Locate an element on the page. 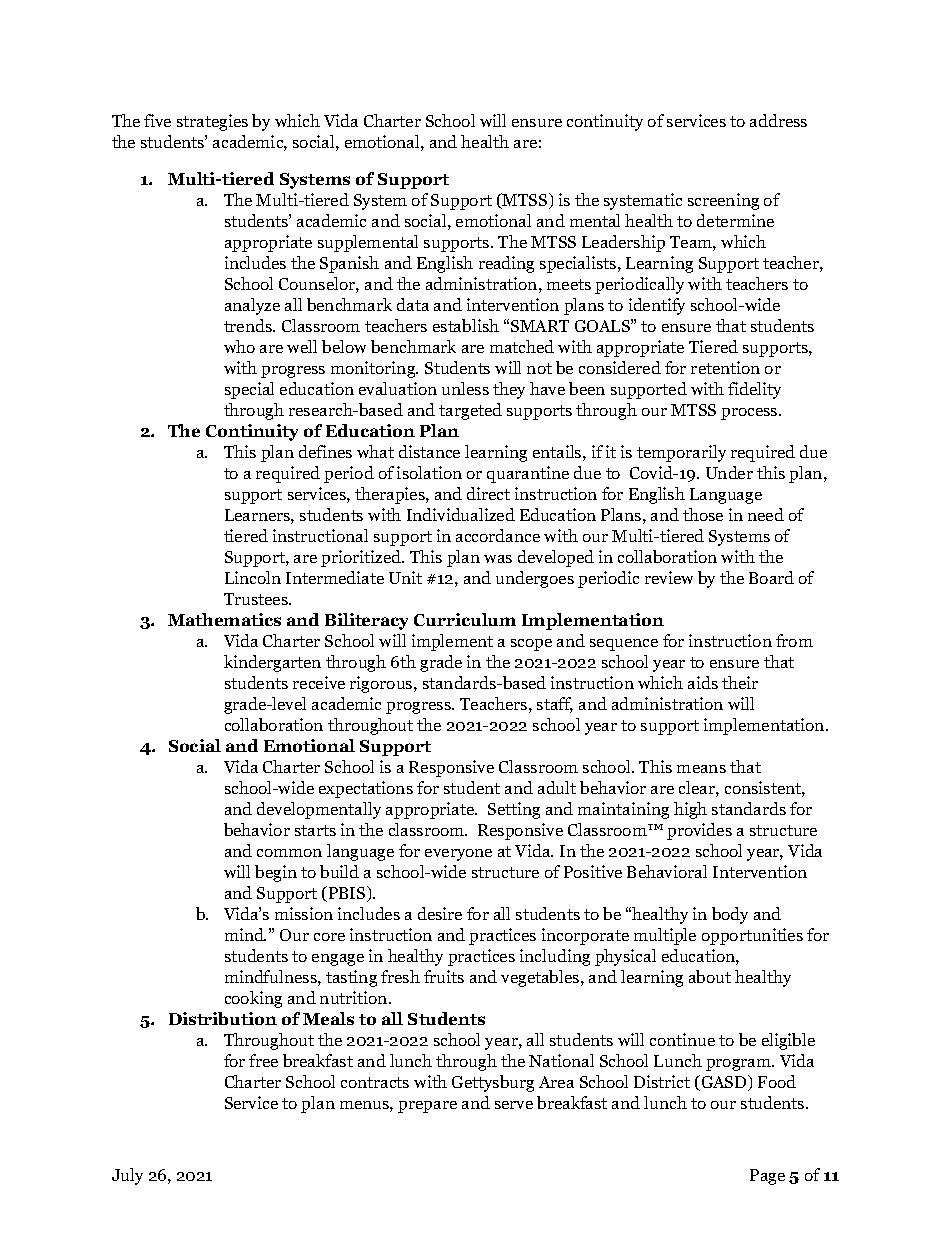  screening is located at coordinates (723, 201).
